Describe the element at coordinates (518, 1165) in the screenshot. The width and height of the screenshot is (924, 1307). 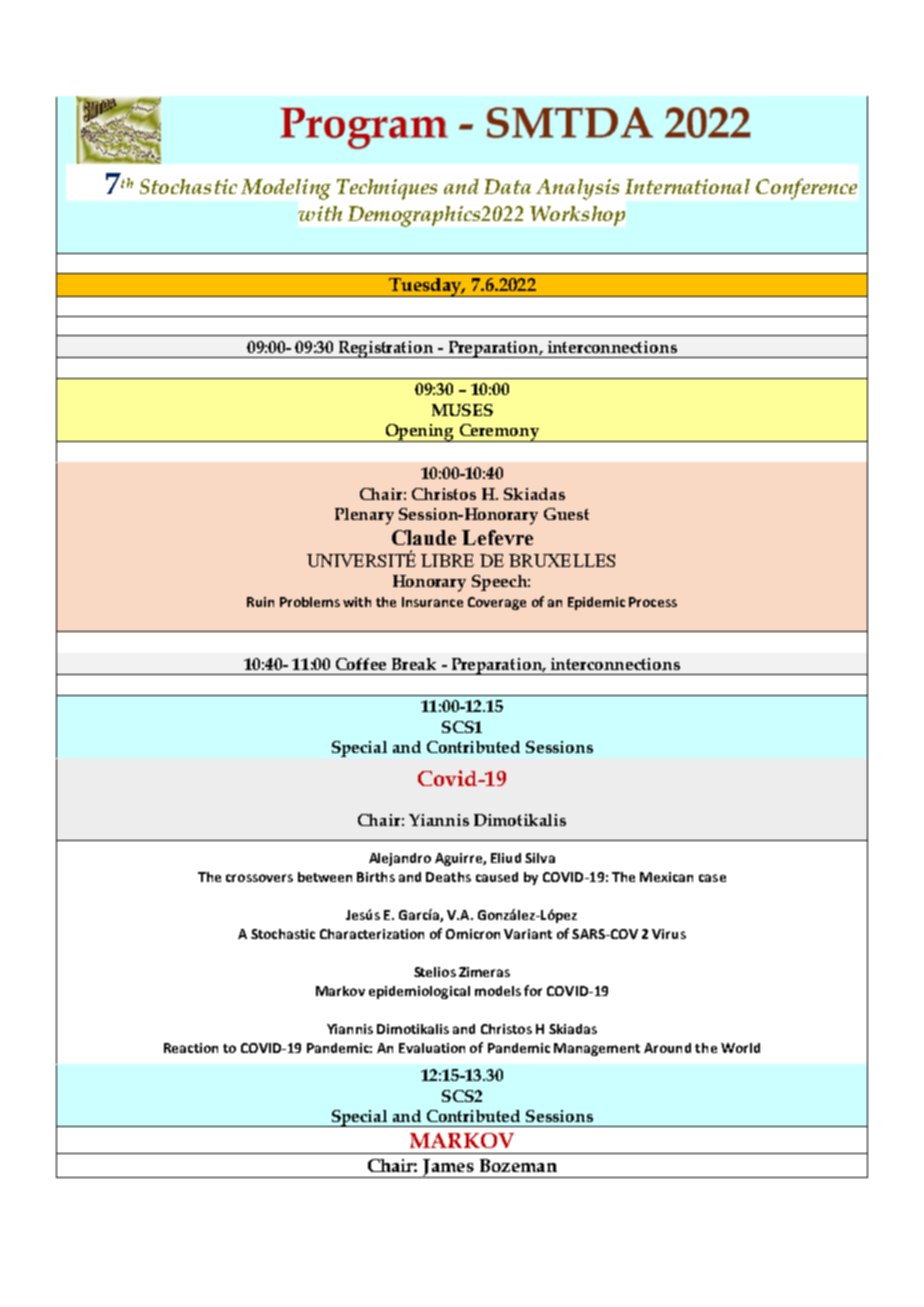
I see `Bozeman` at that location.
